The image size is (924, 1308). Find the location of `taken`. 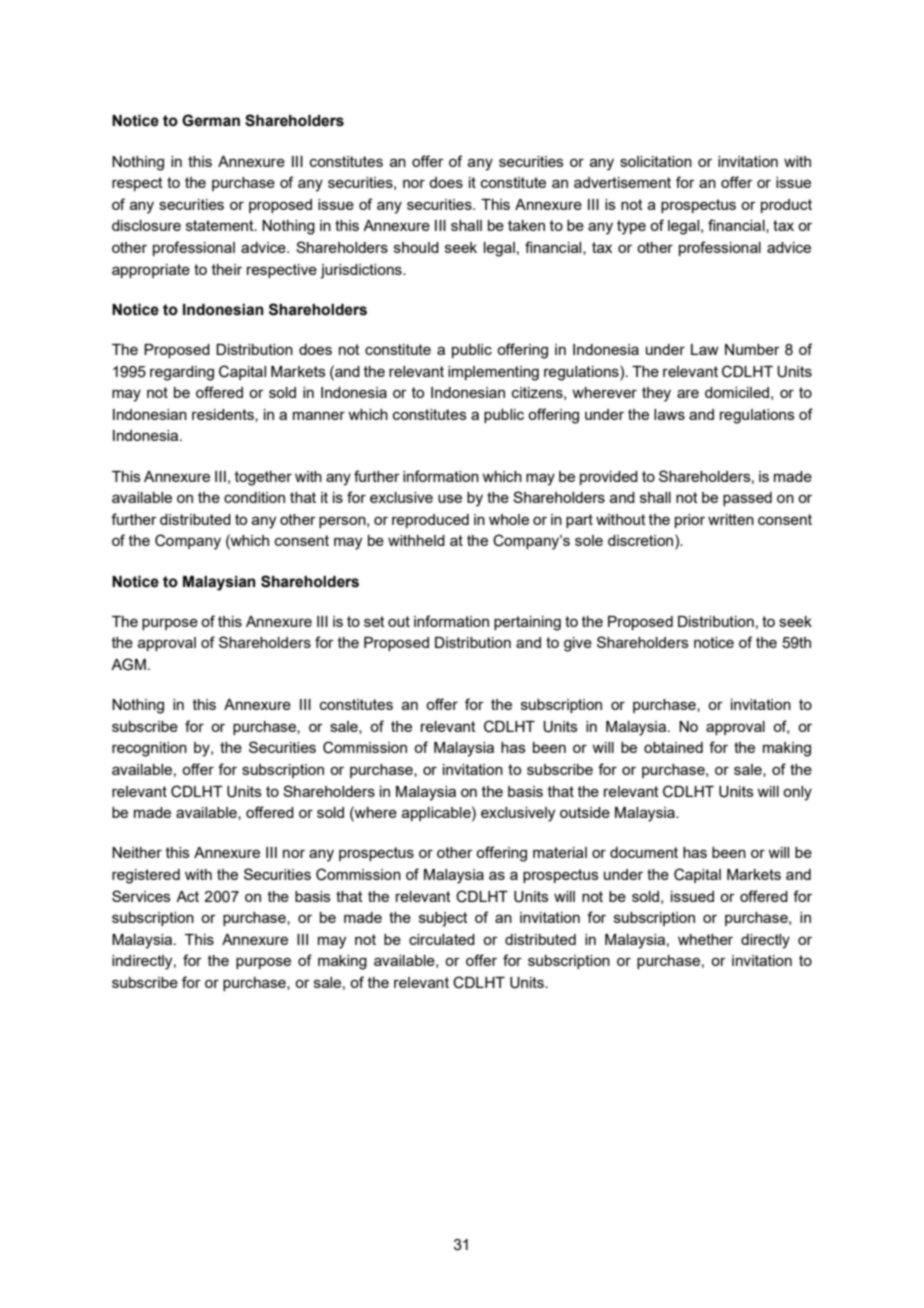

taken is located at coordinates (526, 225).
